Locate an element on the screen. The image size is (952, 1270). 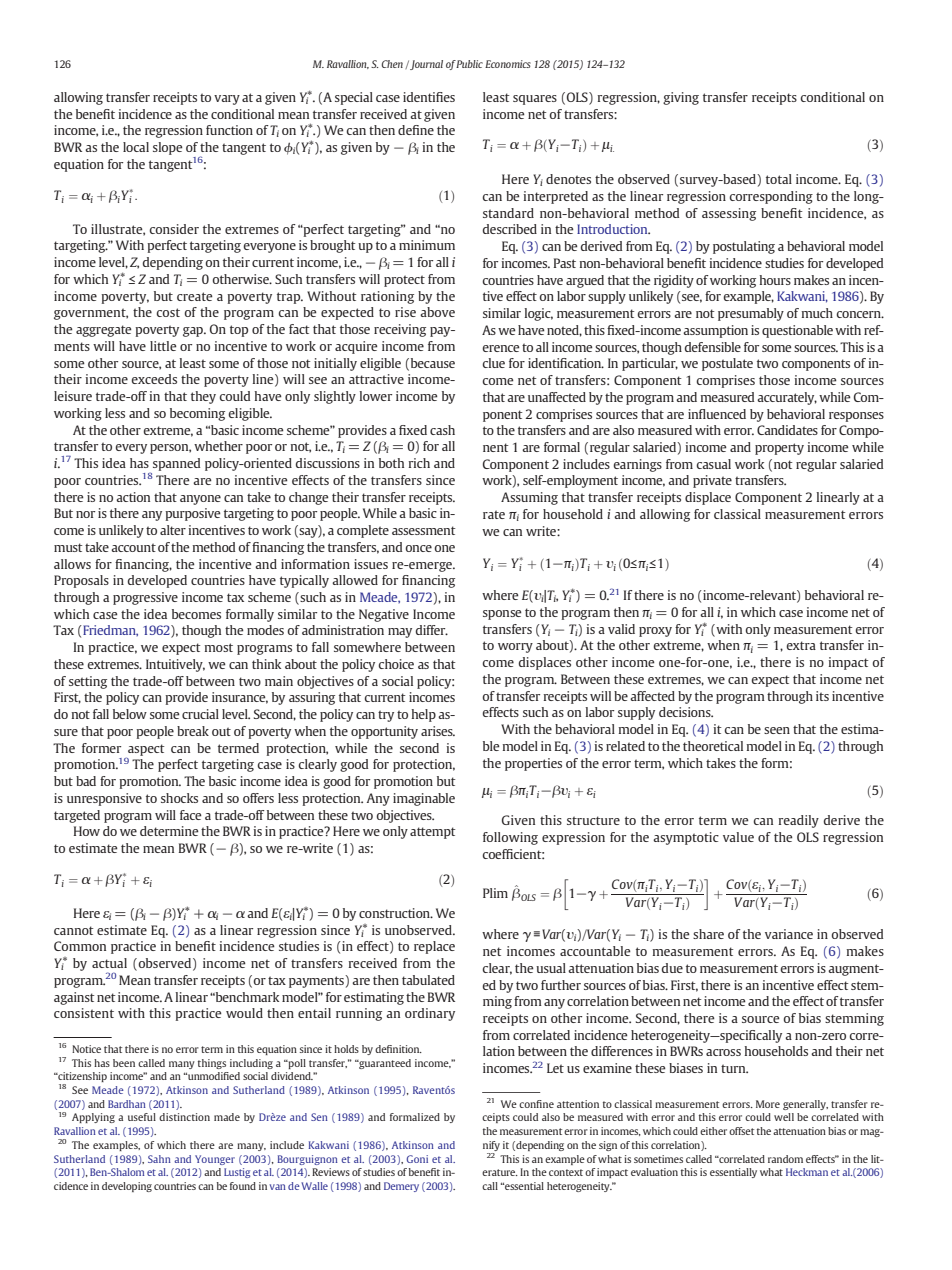
useful is located at coordinates (142, 1117).
